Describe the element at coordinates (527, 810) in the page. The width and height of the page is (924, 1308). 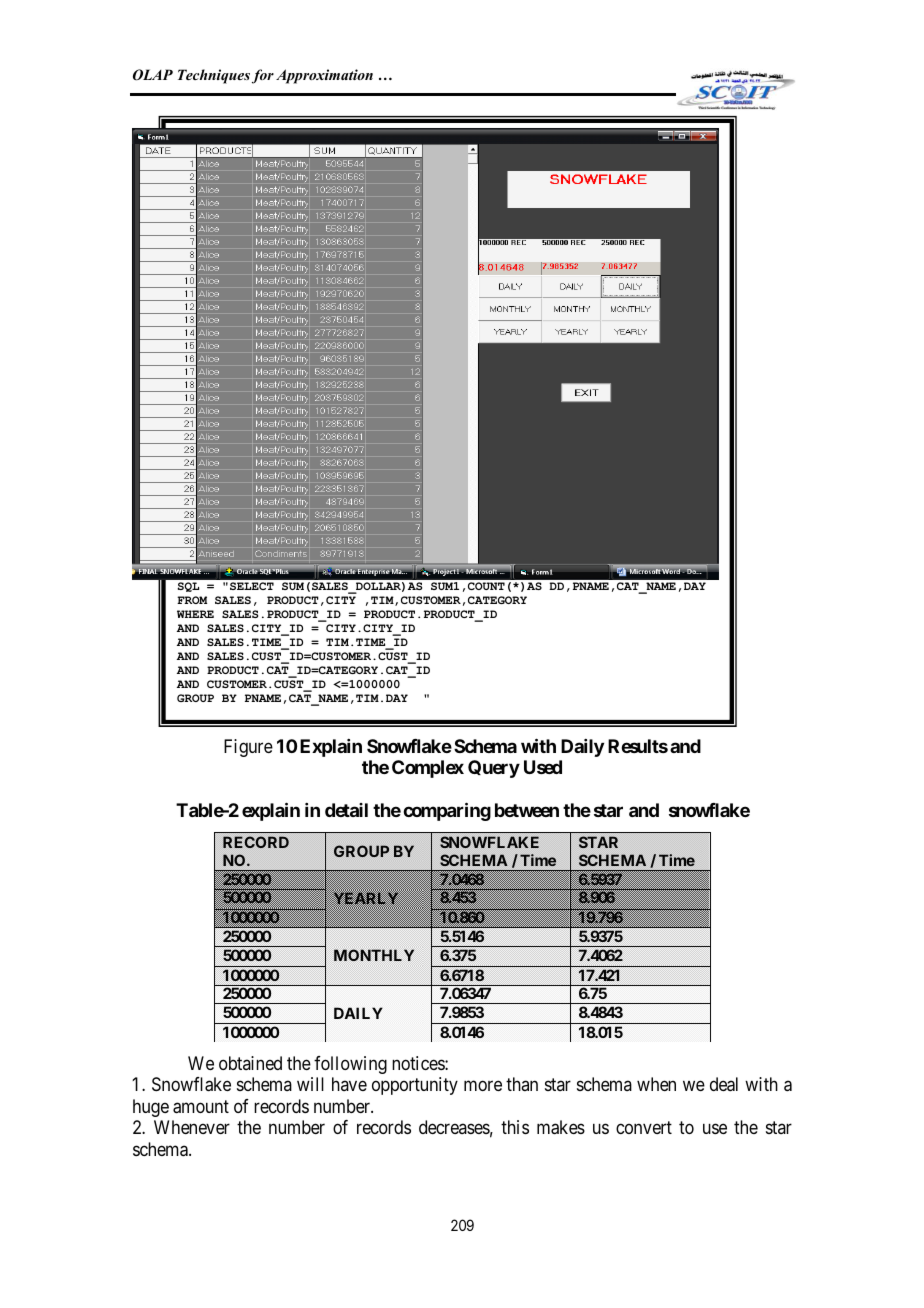
I see `between` at that location.
